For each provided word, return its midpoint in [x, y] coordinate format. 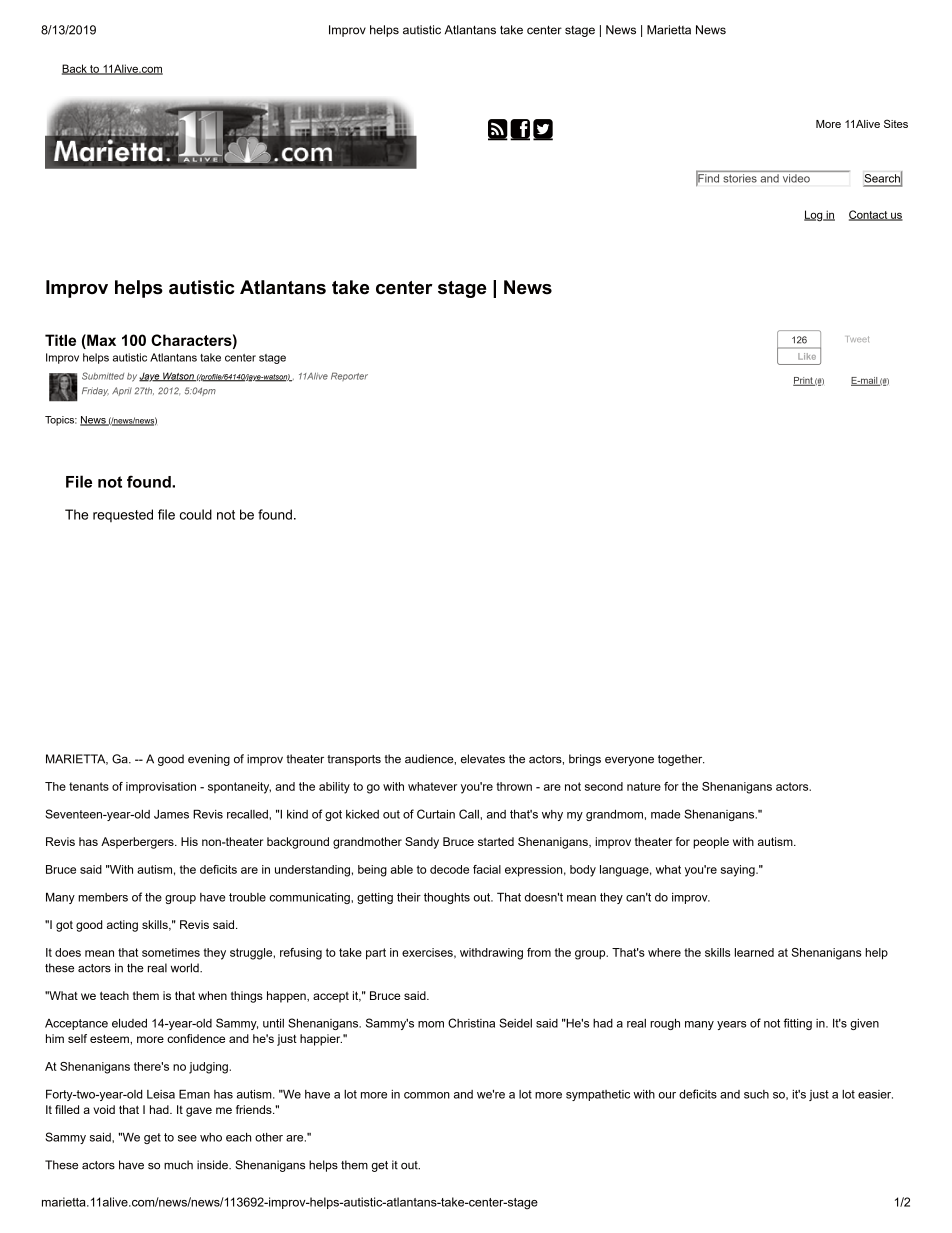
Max [100, 340]
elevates [483, 759]
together [681, 760]
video [796, 178]
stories [740, 178]
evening [209, 760]
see [187, 1138]
